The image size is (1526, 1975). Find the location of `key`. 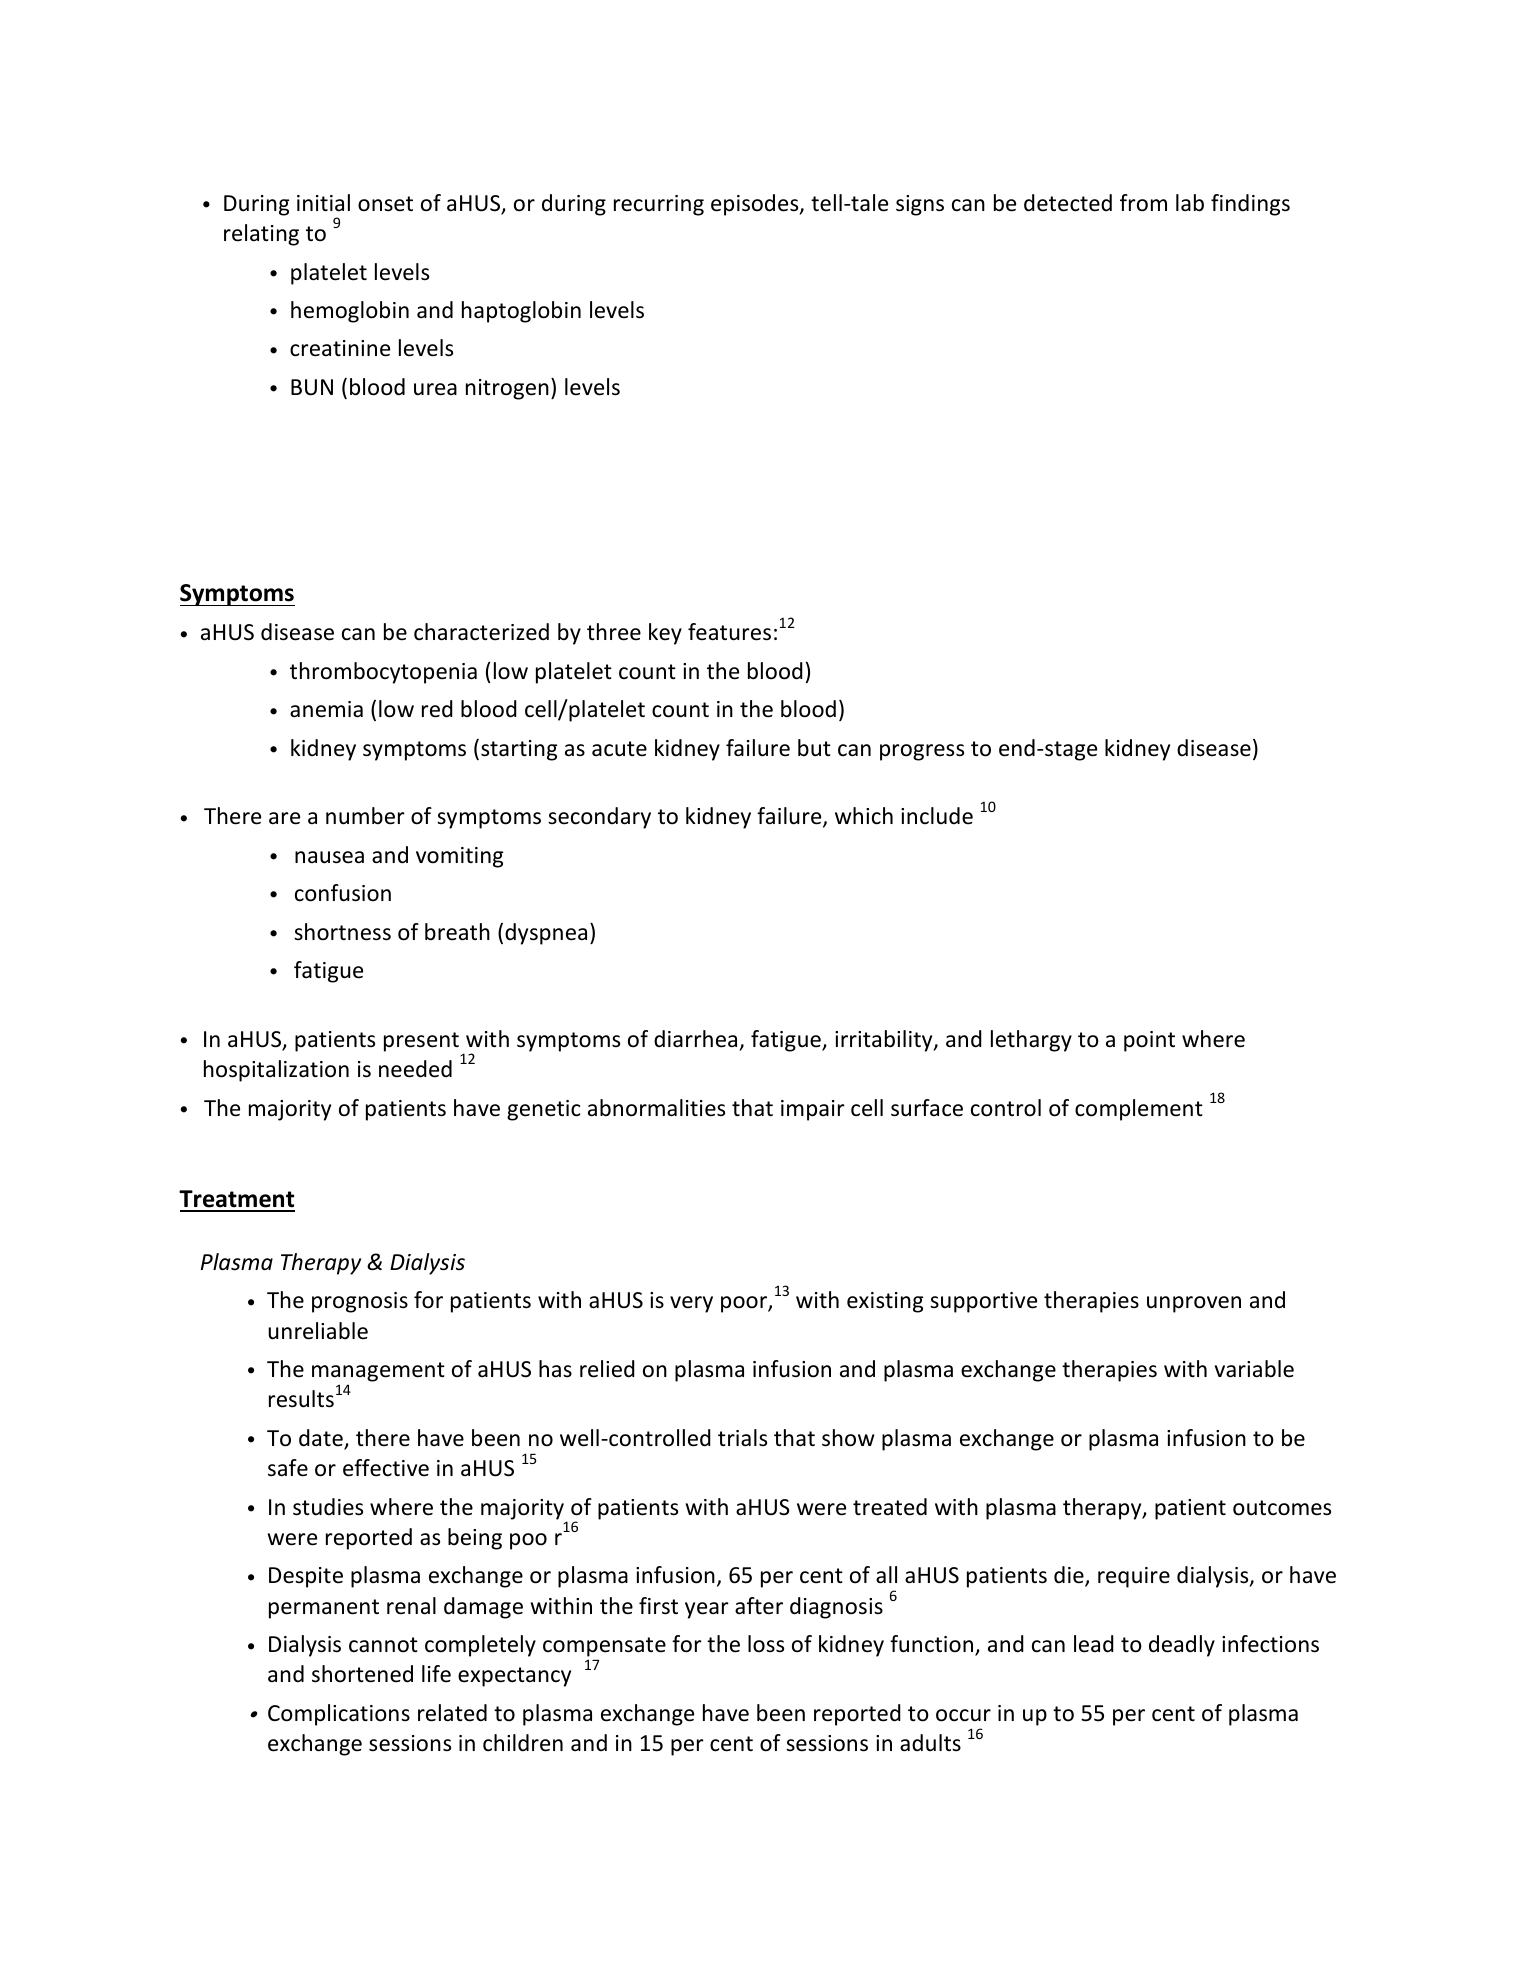

key is located at coordinates (665, 634).
